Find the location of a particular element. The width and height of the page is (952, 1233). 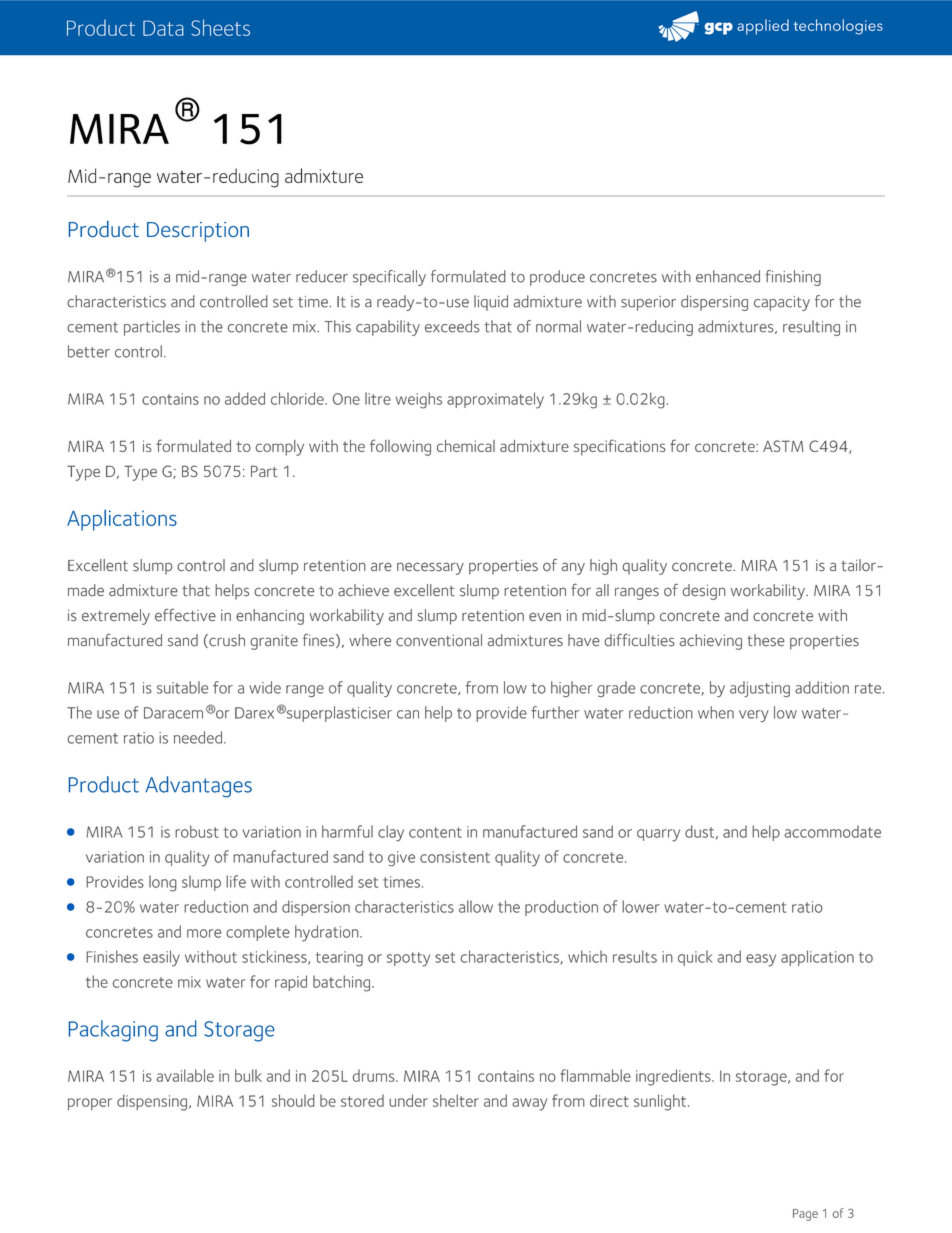

exceeds is located at coordinates (452, 326).
